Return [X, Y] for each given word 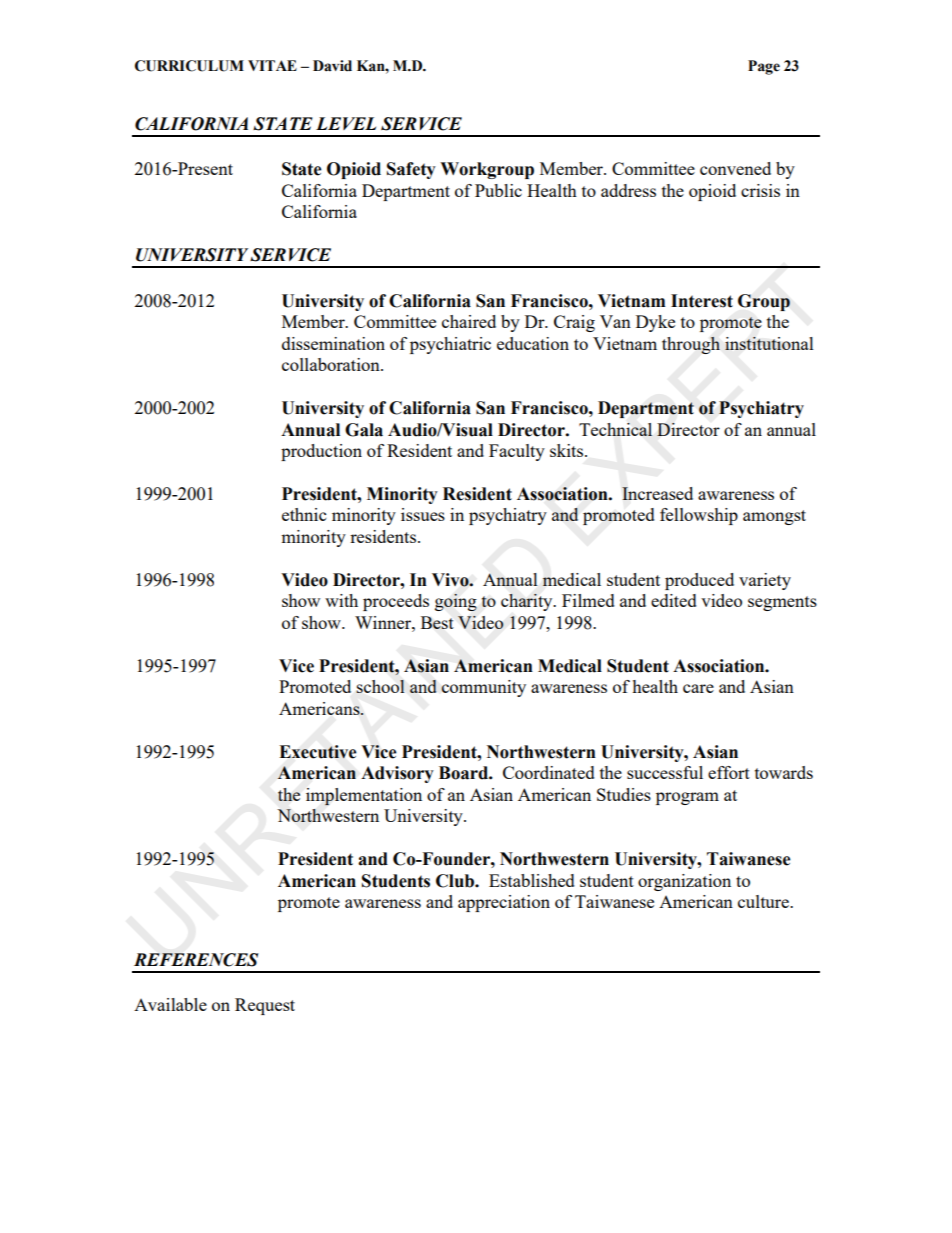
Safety [411, 170]
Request [265, 1006]
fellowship [699, 516]
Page [764, 67]
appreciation [504, 903]
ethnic [304, 514]
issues [423, 514]
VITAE [272, 65]
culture [764, 901]
